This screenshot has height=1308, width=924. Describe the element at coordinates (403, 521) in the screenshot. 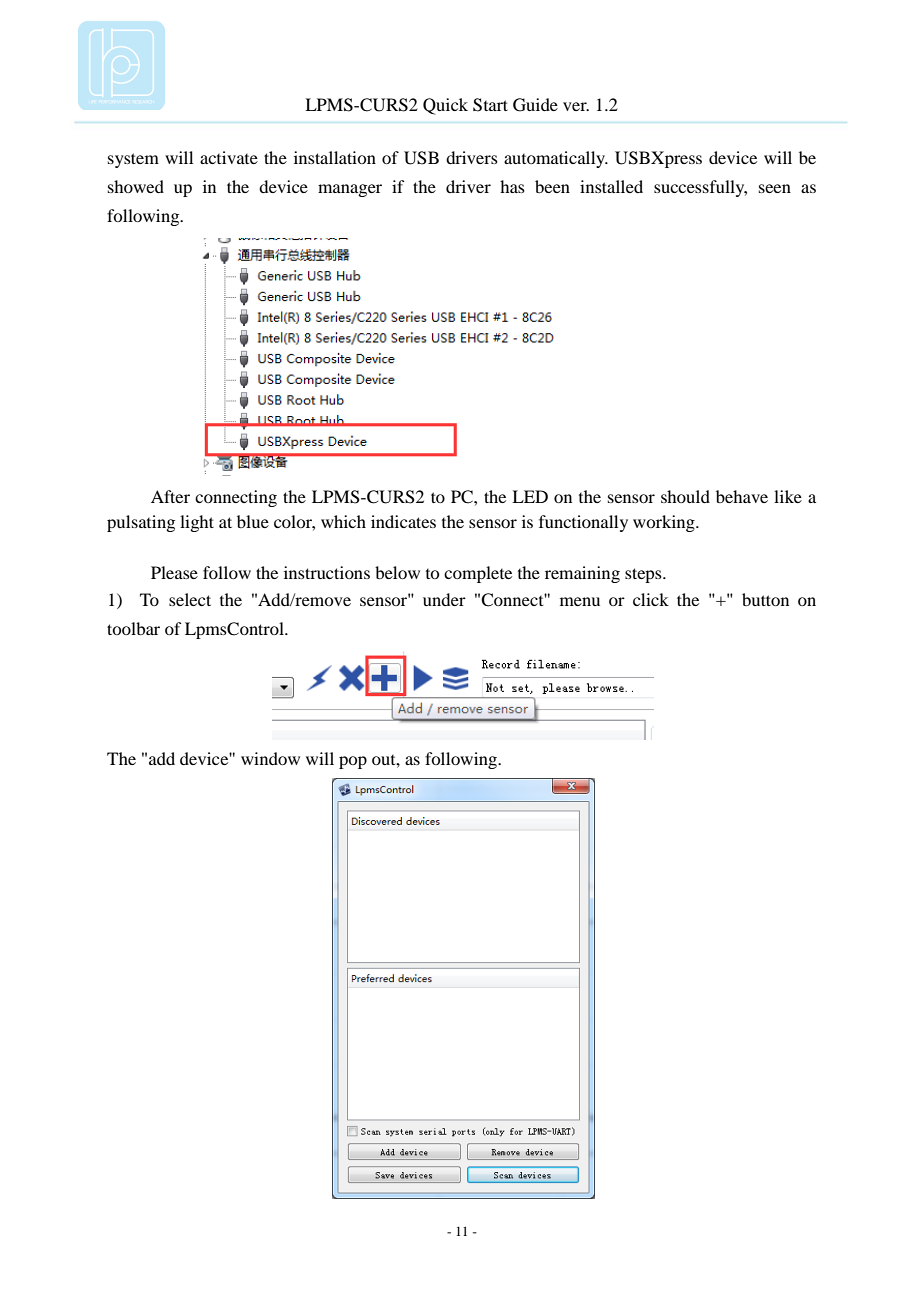

I see `indicates` at that location.
